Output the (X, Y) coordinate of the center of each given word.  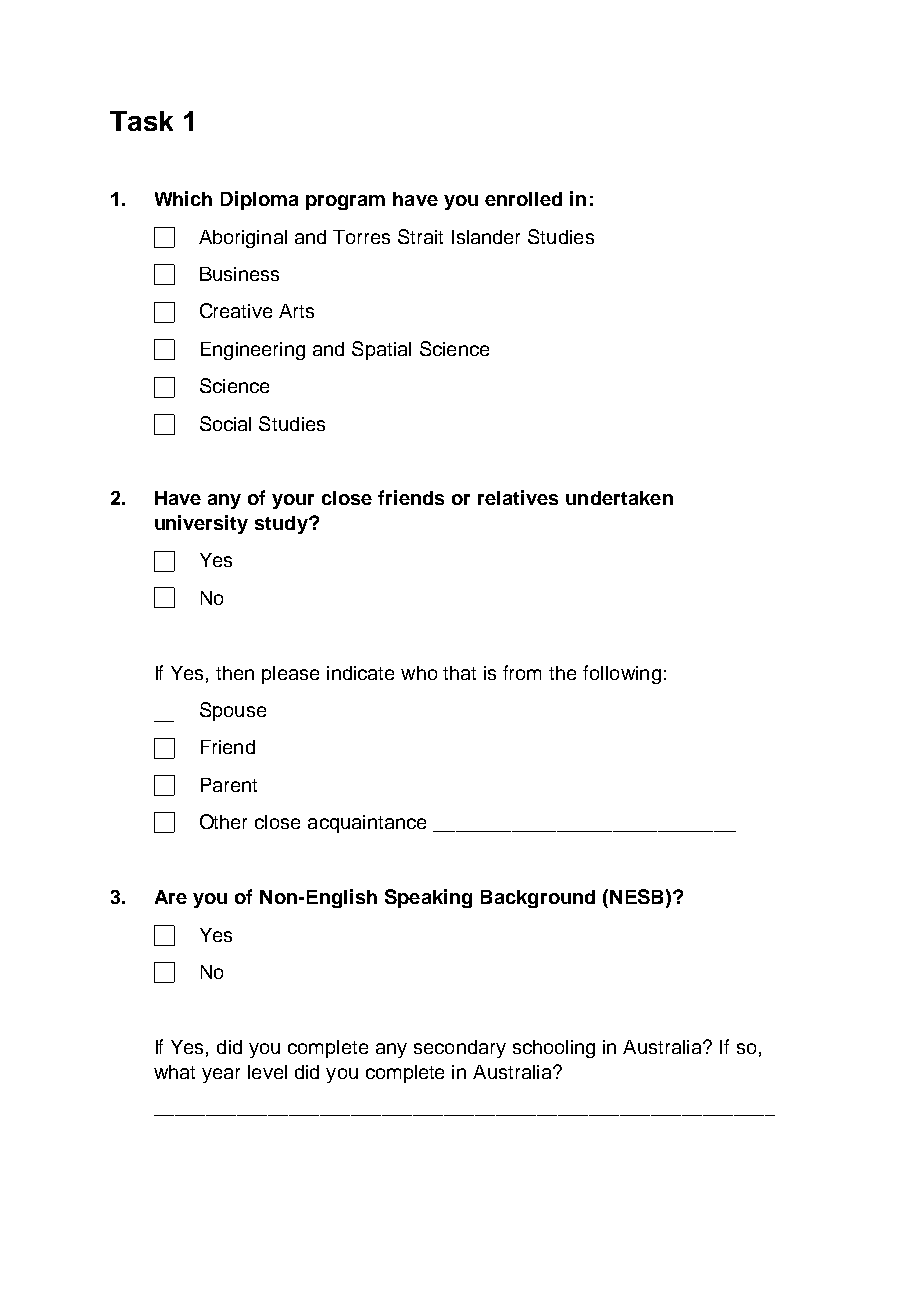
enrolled (523, 199)
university (201, 524)
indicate (360, 673)
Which (183, 198)
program (345, 202)
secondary (460, 1049)
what (174, 1072)
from (522, 672)
